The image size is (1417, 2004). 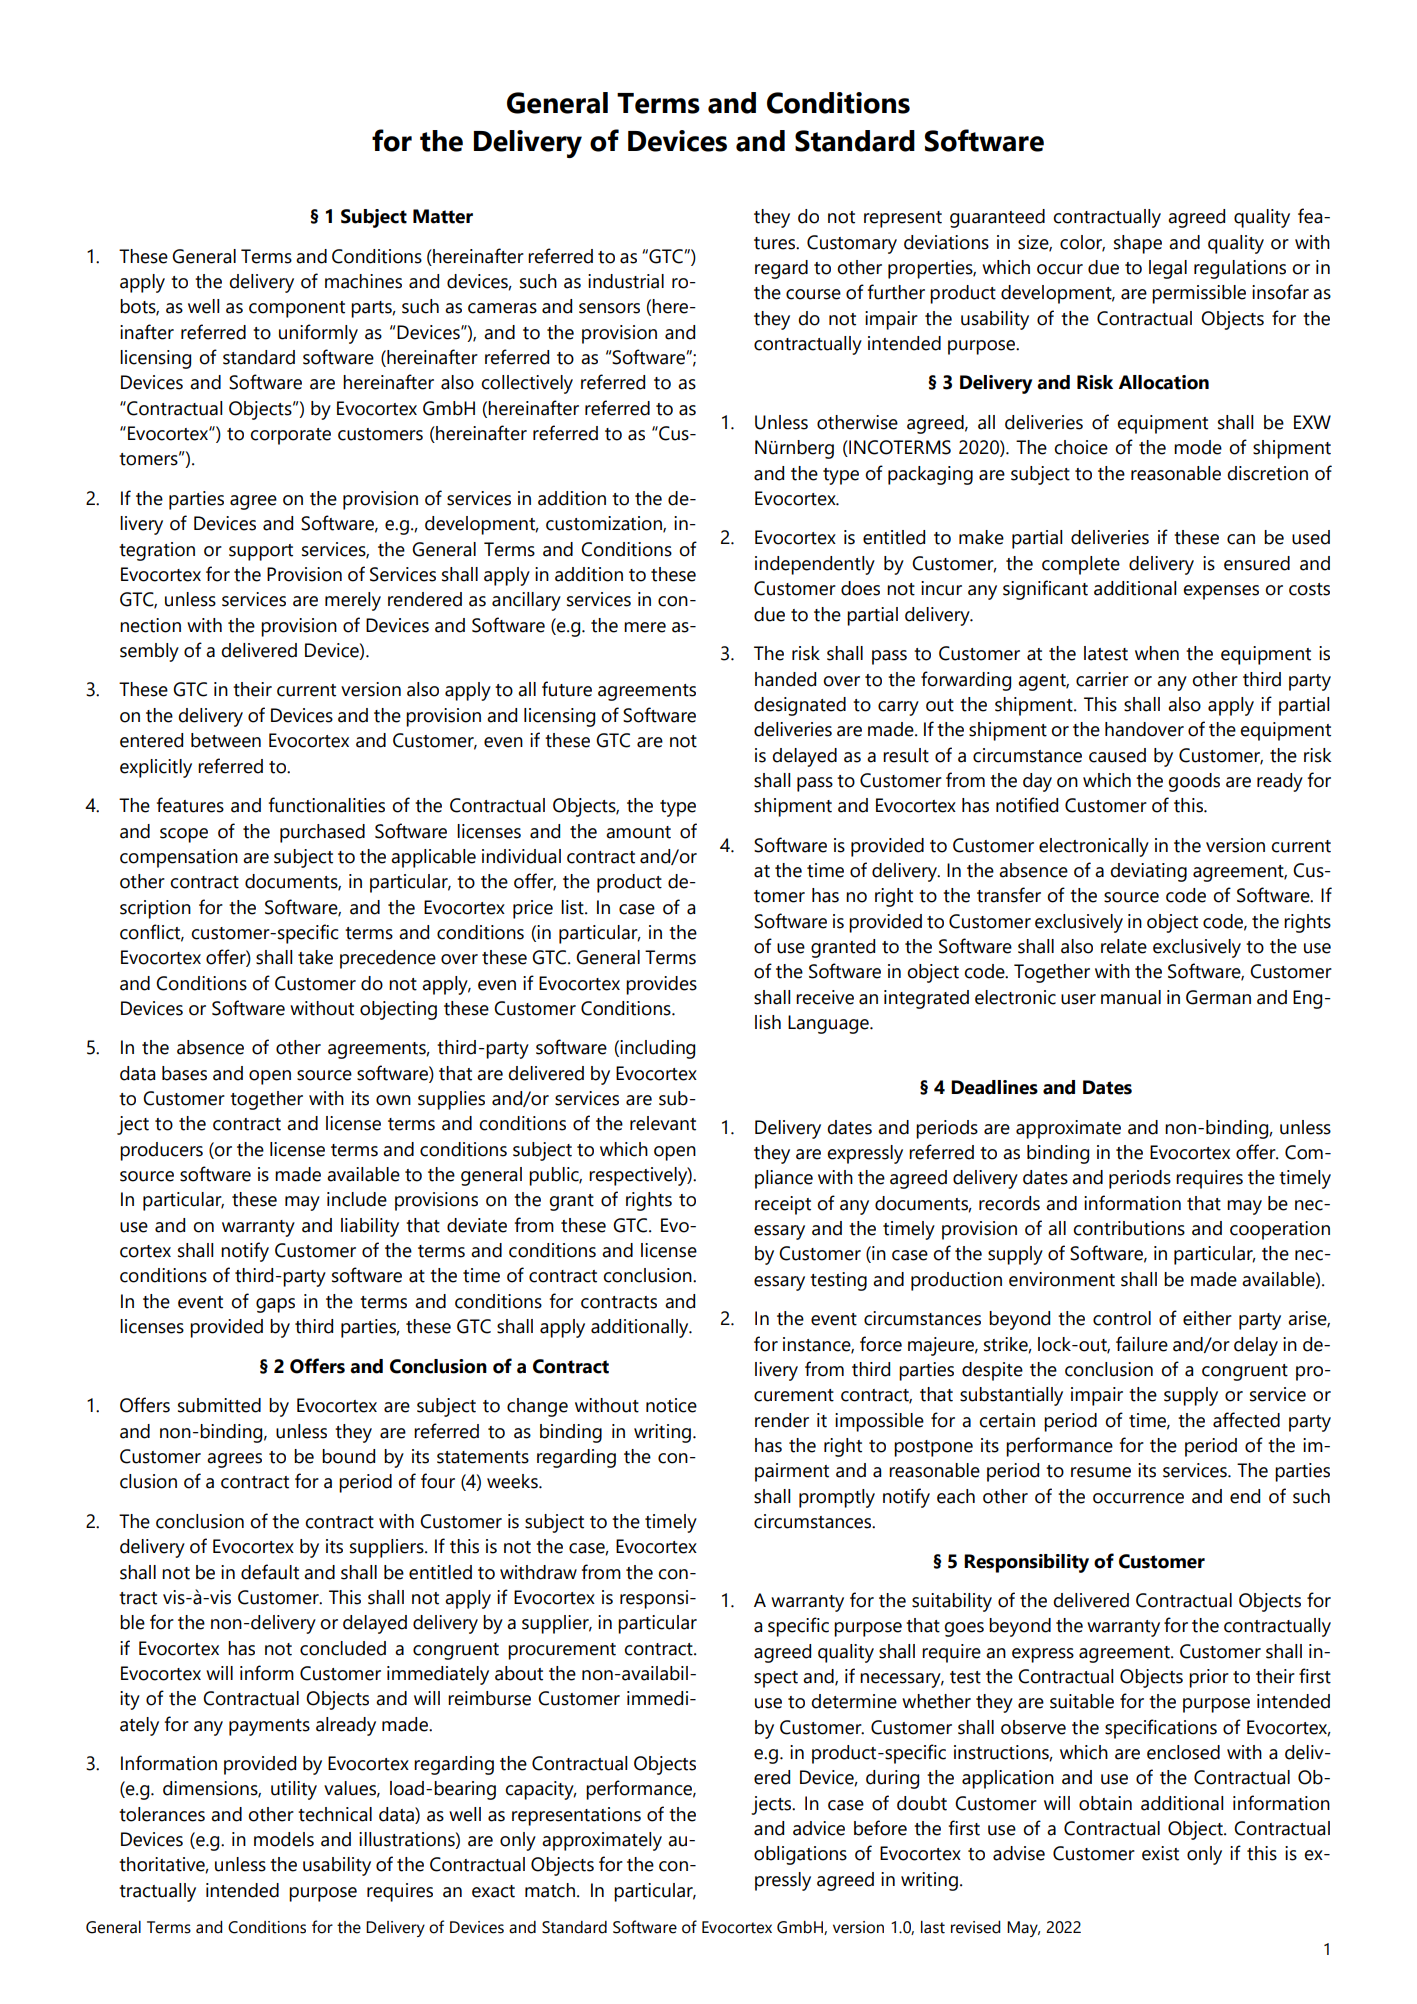 What do you see at coordinates (261, 552) in the screenshot?
I see `support` at bounding box center [261, 552].
